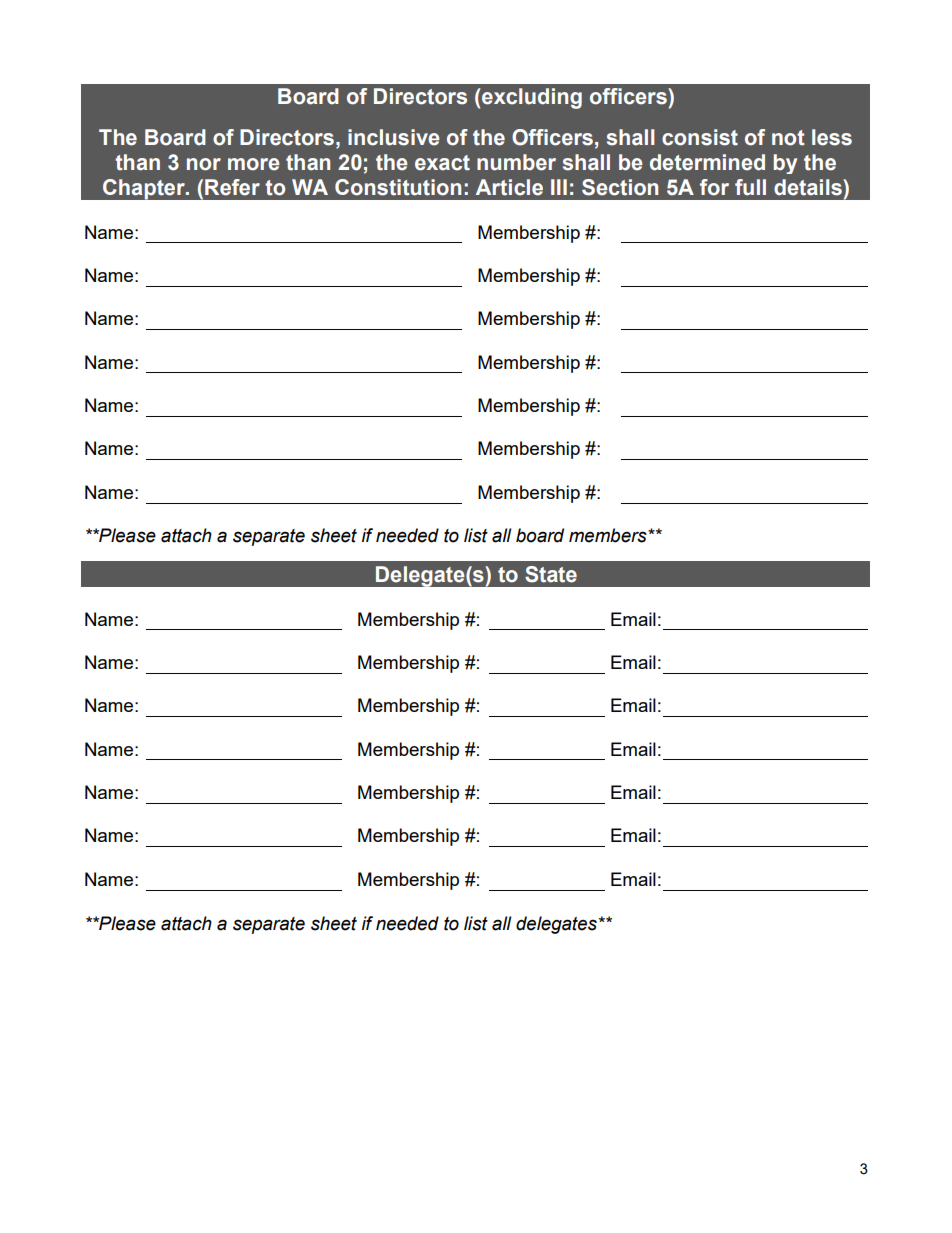 The height and width of the screenshot is (1233, 952). I want to click on inclusive, so click(394, 137).
